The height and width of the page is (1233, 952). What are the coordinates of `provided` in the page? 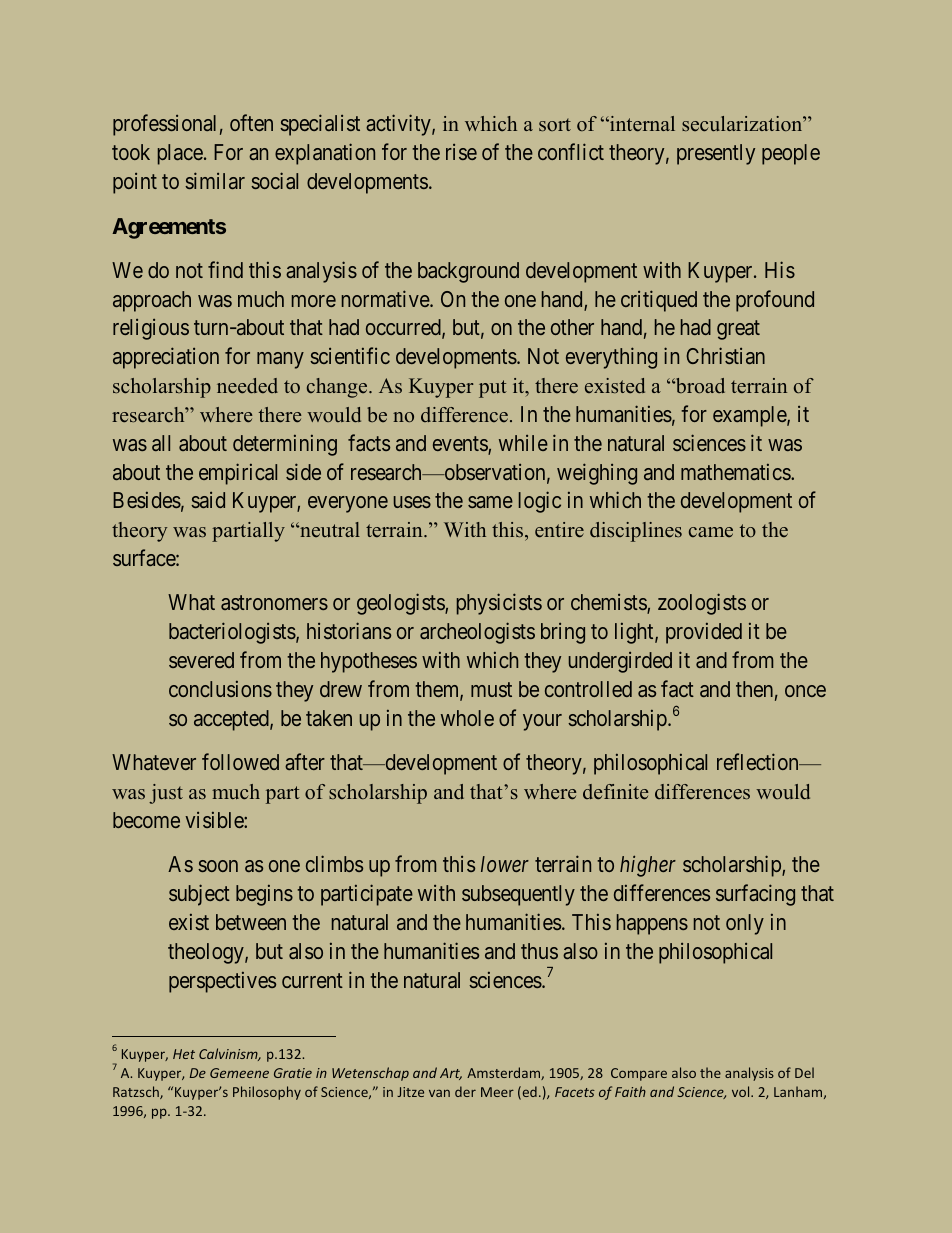 It's located at (704, 633).
